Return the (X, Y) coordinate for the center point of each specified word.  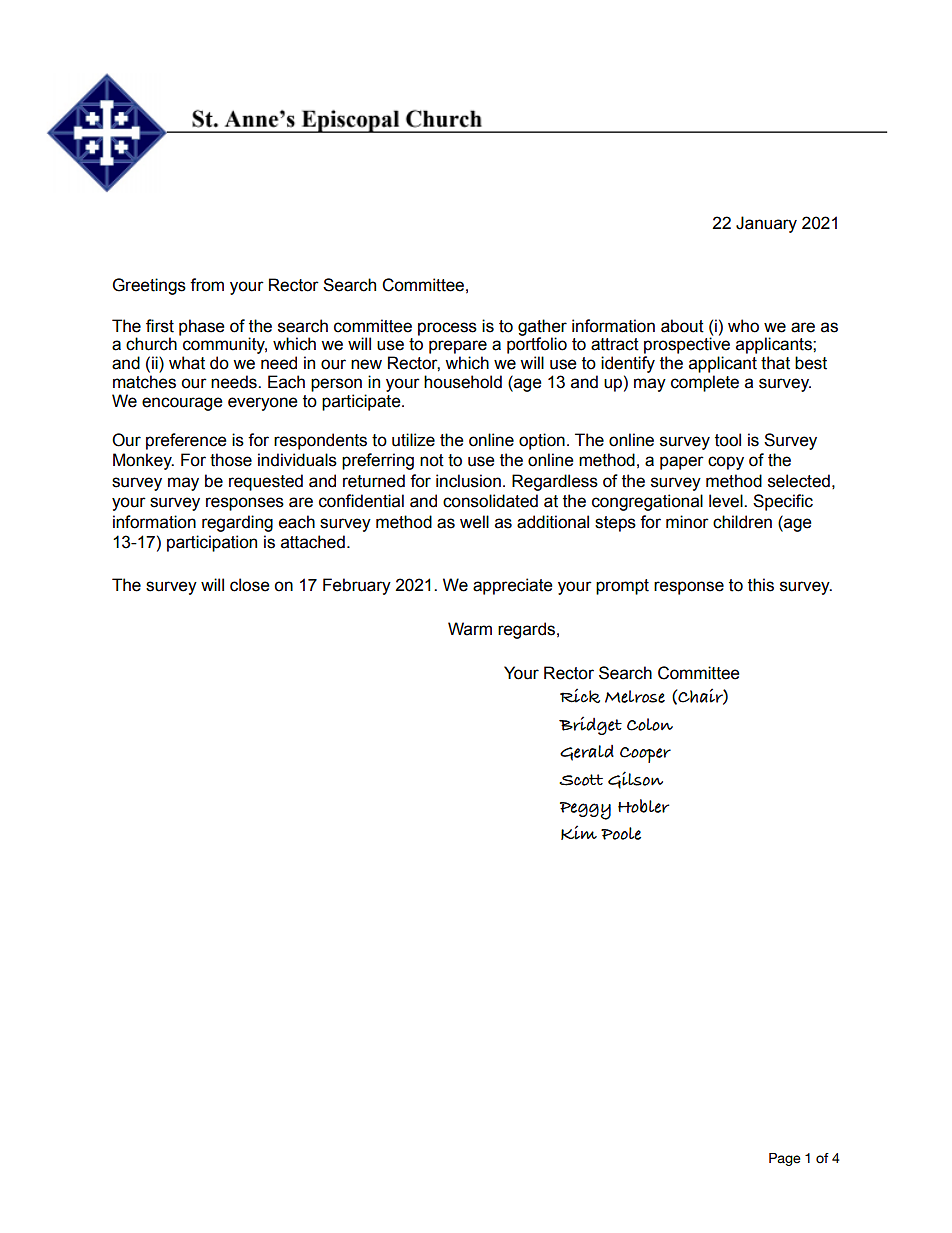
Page (785, 1159)
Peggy (585, 811)
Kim (579, 832)
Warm (470, 629)
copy (726, 463)
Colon (650, 724)
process (447, 329)
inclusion (468, 481)
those (231, 460)
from (207, 285)
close (250, 585)
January (766, 224)
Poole (621, 833)
